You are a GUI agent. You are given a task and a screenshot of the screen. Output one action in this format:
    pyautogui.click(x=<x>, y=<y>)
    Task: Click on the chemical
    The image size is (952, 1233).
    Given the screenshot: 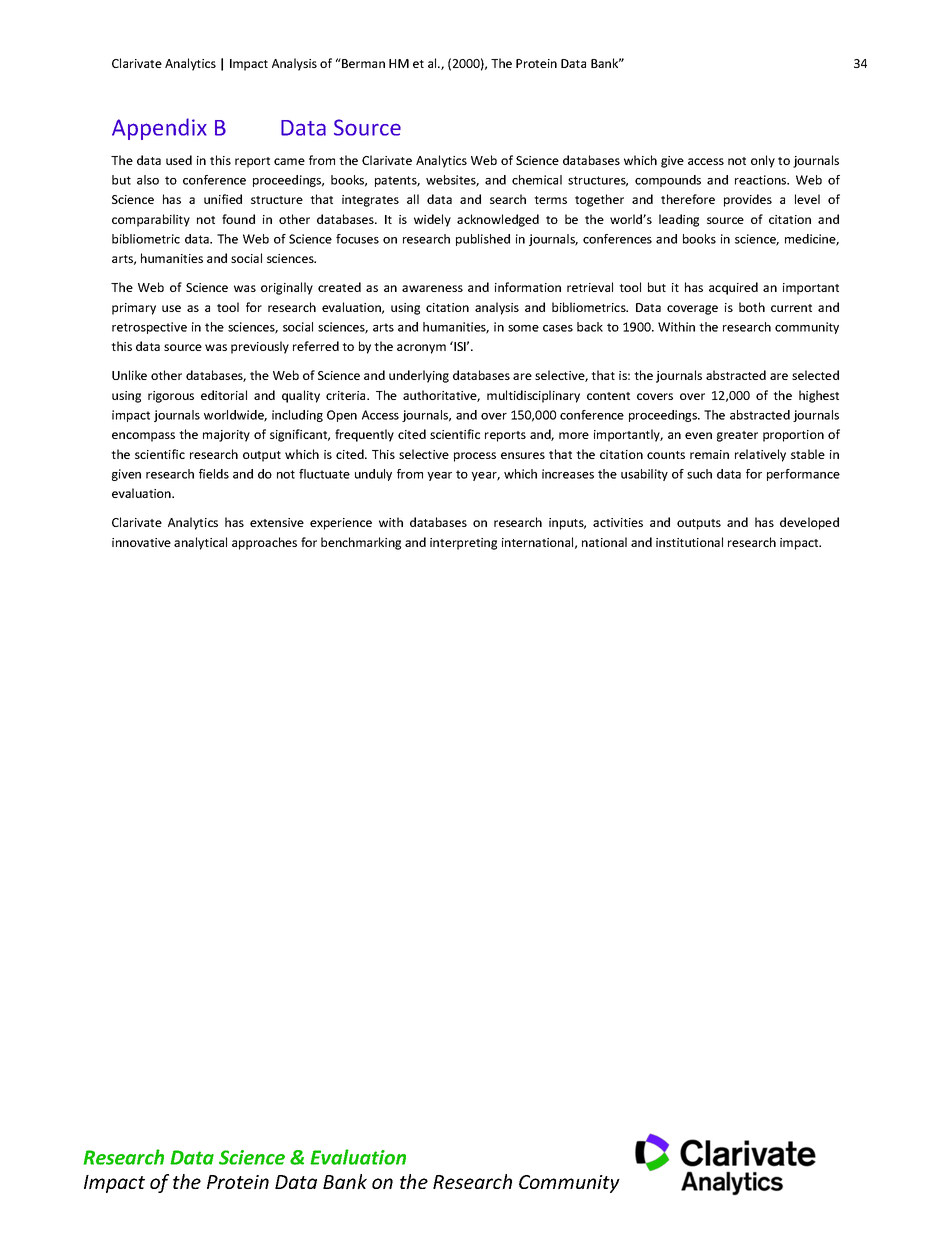 What is the action you would take?
    pyautogui.click(x=537, y=180)
